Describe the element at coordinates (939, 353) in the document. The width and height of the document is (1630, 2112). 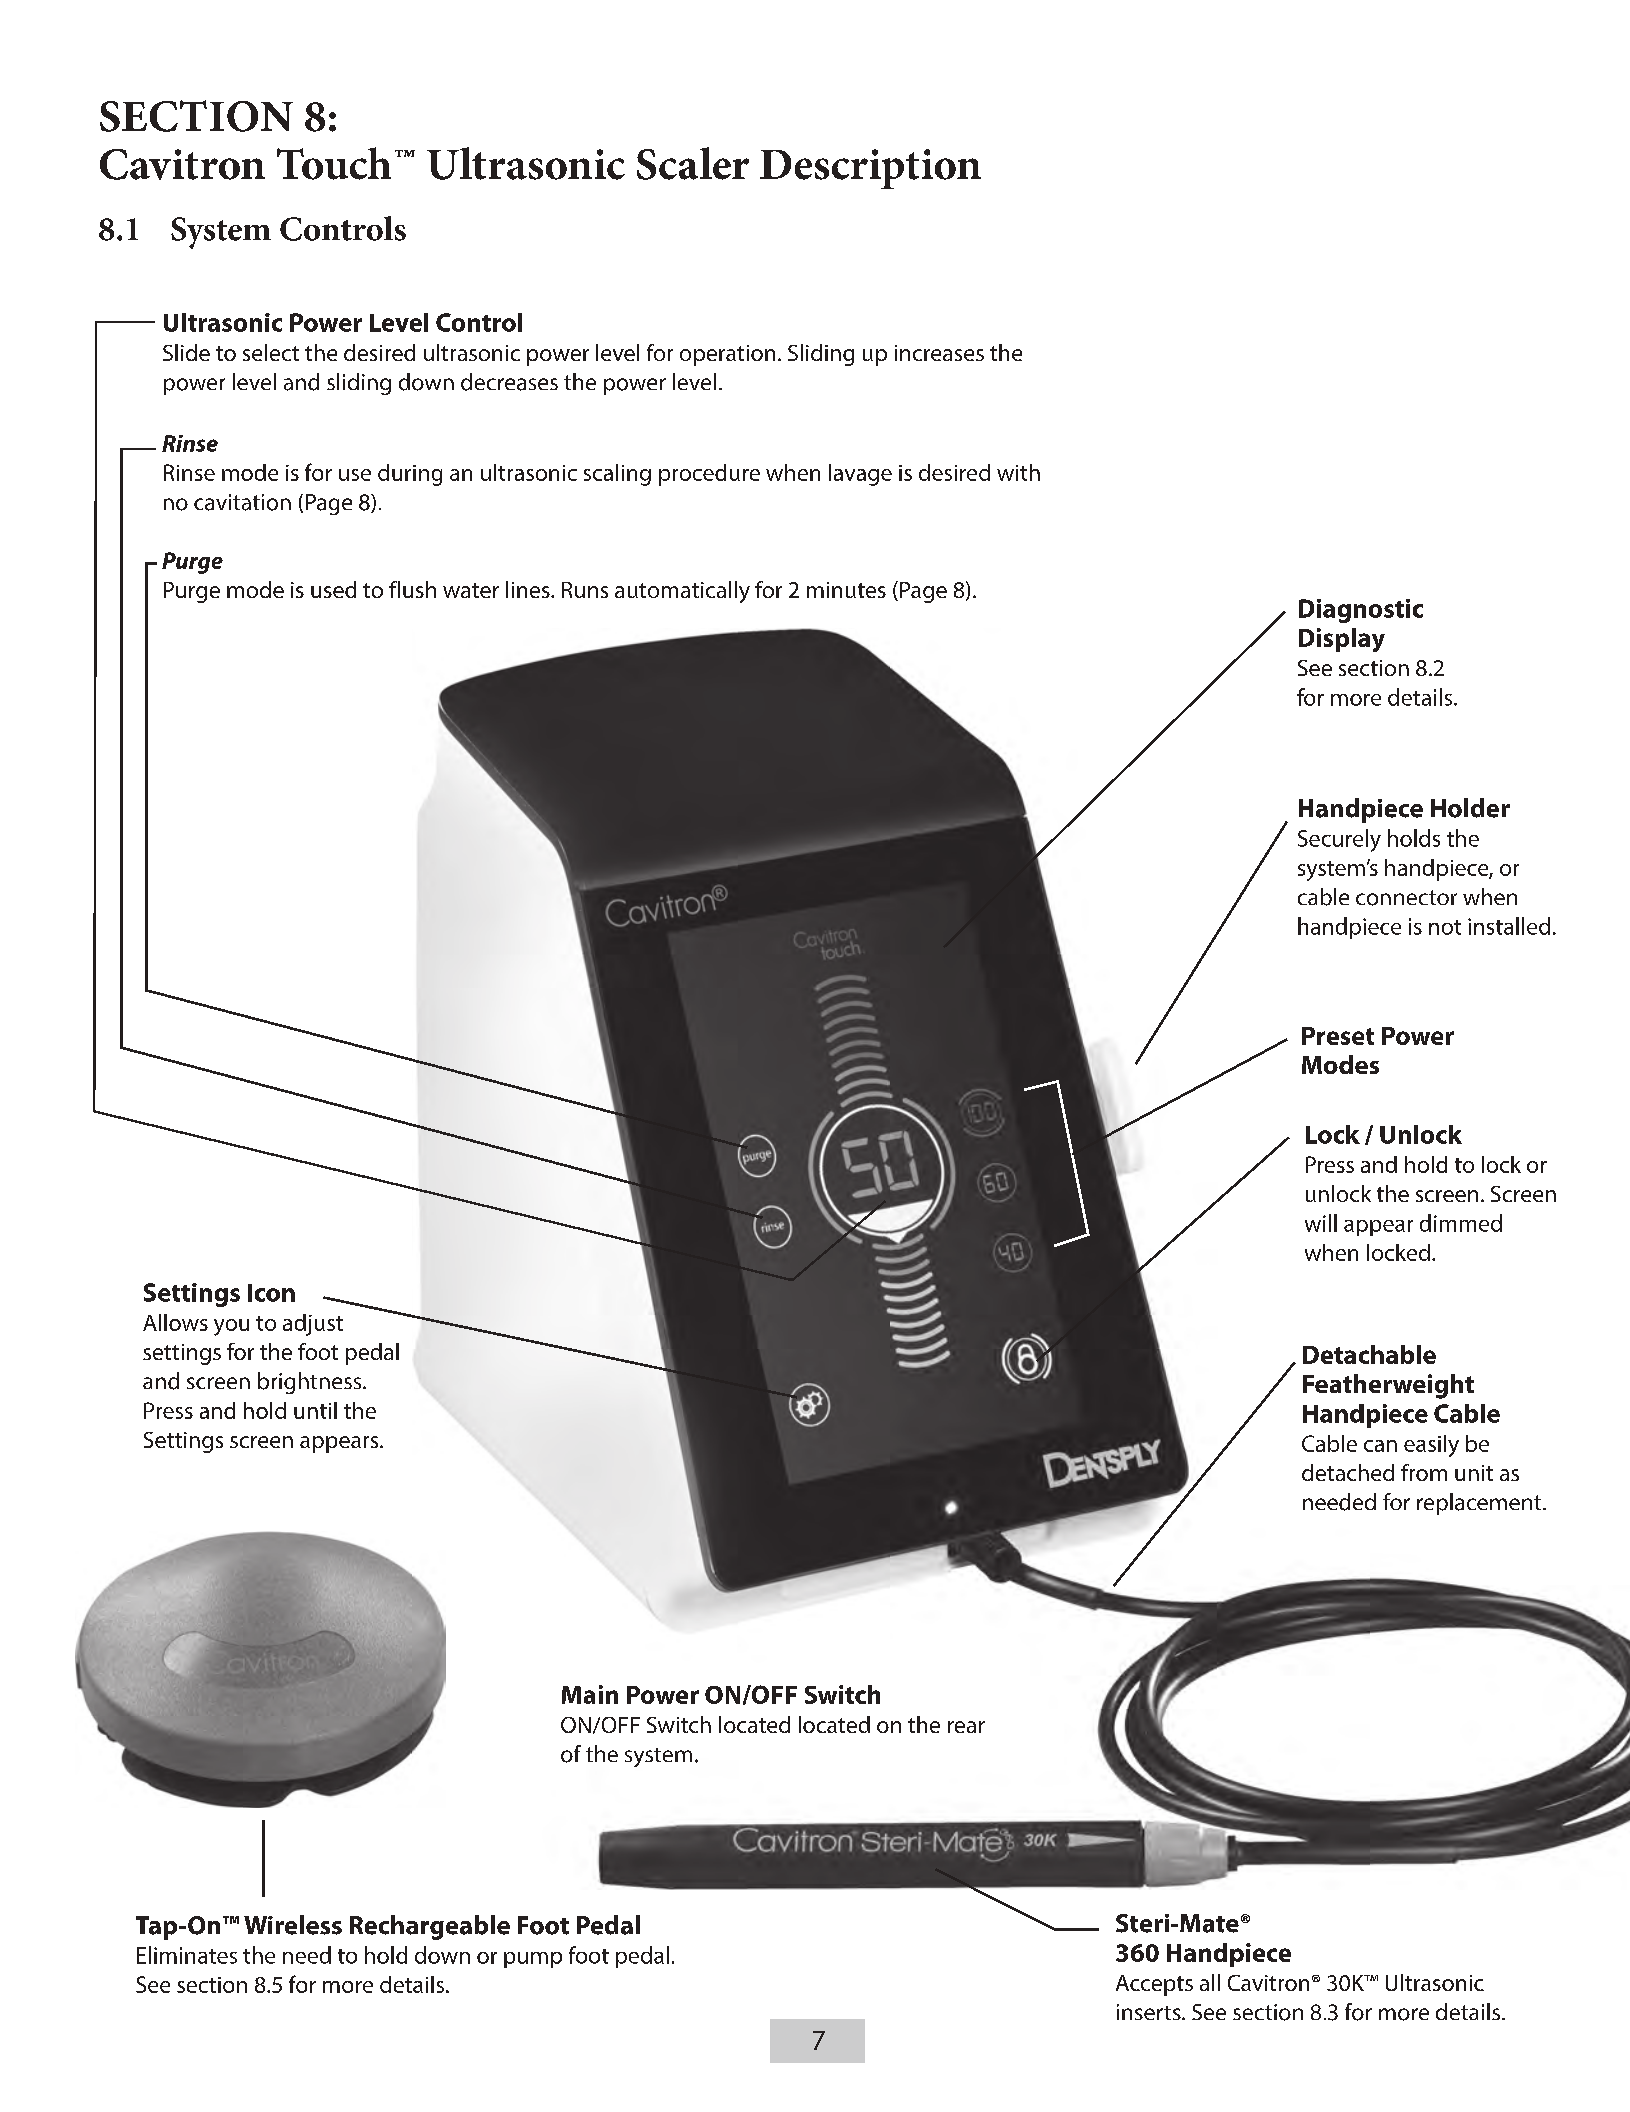
I see `increases` at that location.
